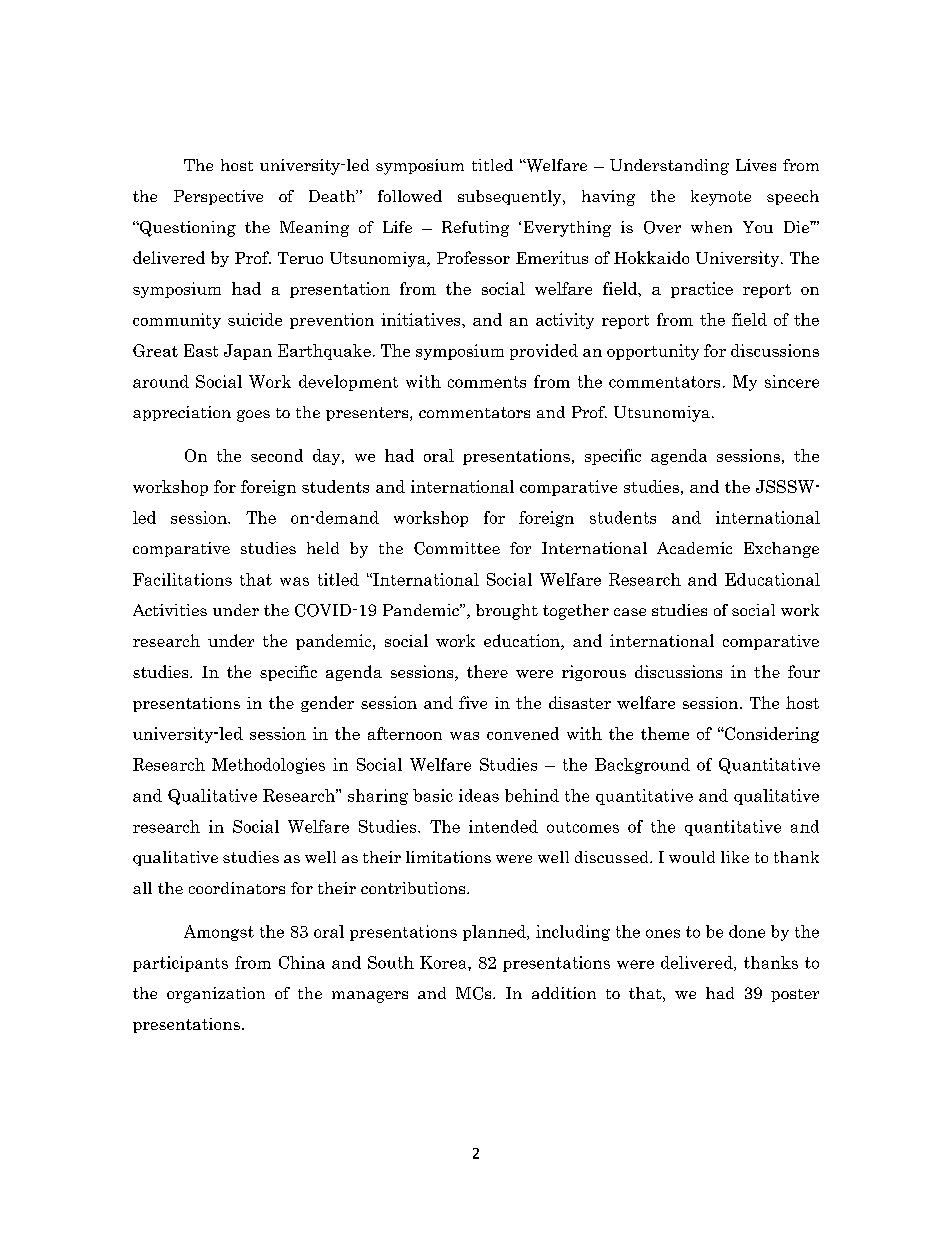 This page has height=1233, width=952. Describe the element at coordinates (747, 931) in the page. I see `done` at that location.
